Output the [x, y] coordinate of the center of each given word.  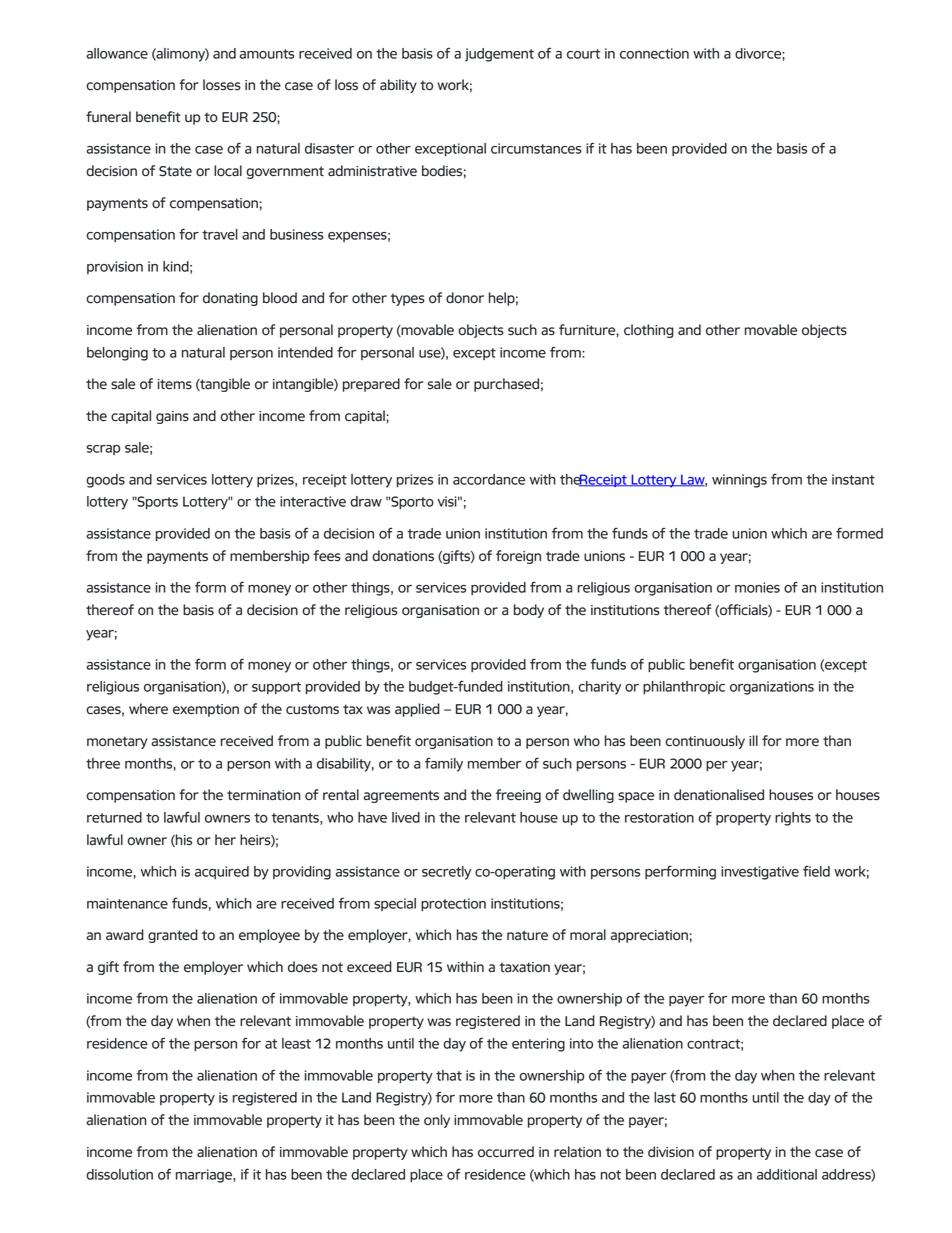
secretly [446, 873]
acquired [222, 872]
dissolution [119, 1174]
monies [757, 587]
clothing [649, 331]
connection [654, 53]
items [175, 384]
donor [465, 297]
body [529, 611]
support [276, 688]
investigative [760, 873]
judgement [499, 55]
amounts [266, 54]
